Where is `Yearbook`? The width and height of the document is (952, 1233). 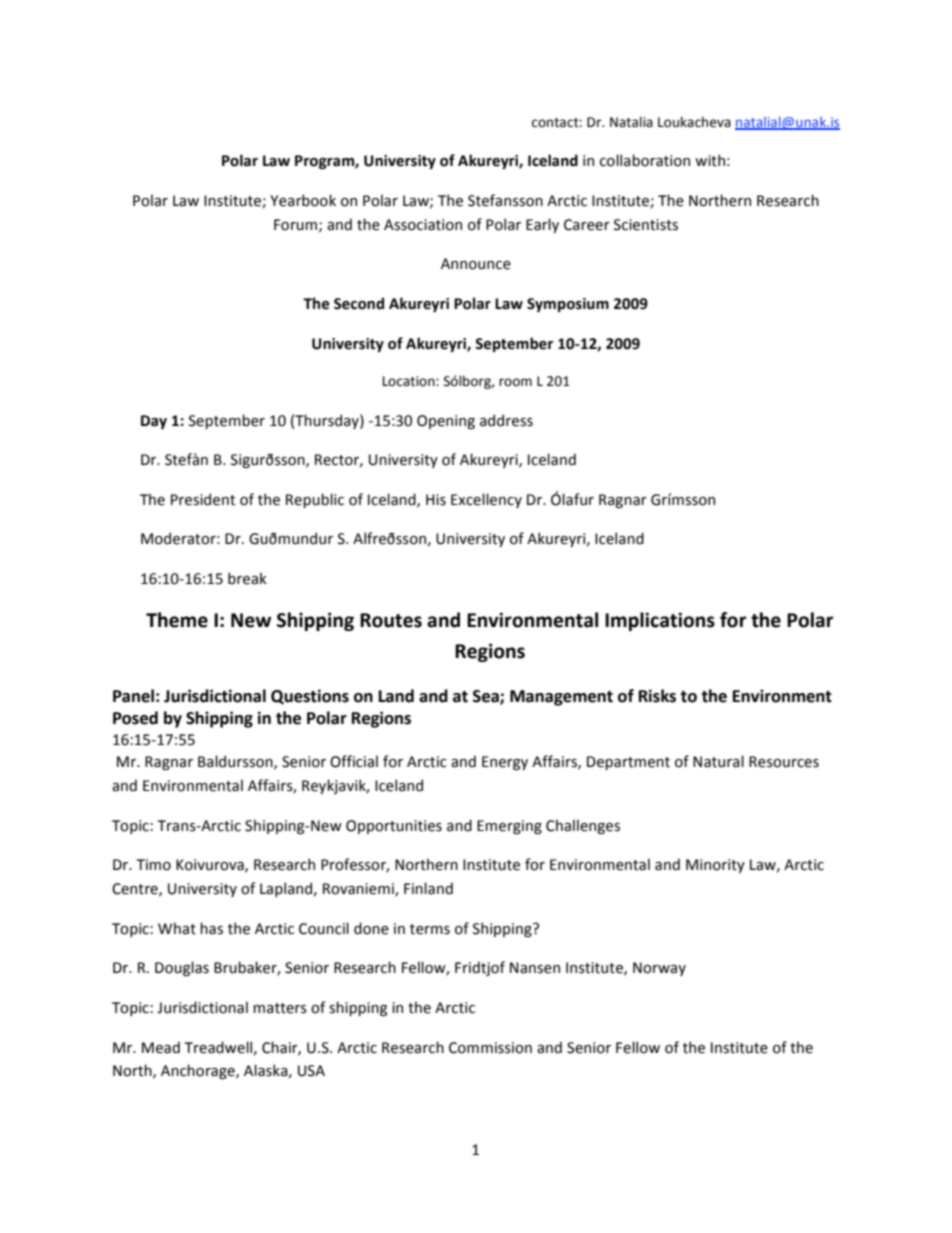 Yearbook is located at coordinates (303, 200).
